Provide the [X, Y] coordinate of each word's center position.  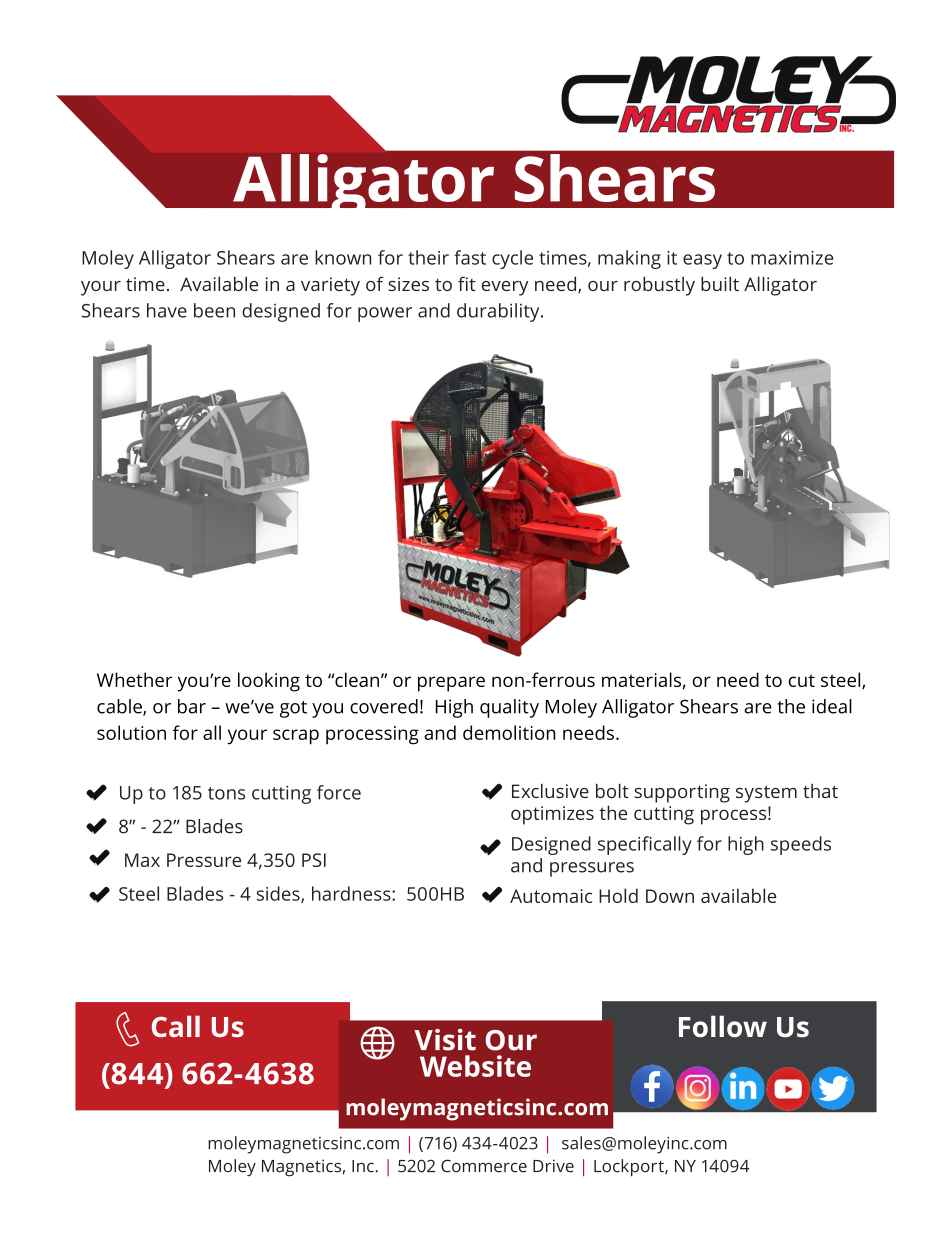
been [214, 310]
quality [509, 708]
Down [670, 896]
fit [467, 283]
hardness [352, 893]
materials [641, 679]
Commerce [484, 1166]
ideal [832, 706]
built [720, 284]
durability [499, 312]
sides [279, 894]
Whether [134, 679]
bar [192, 706]
